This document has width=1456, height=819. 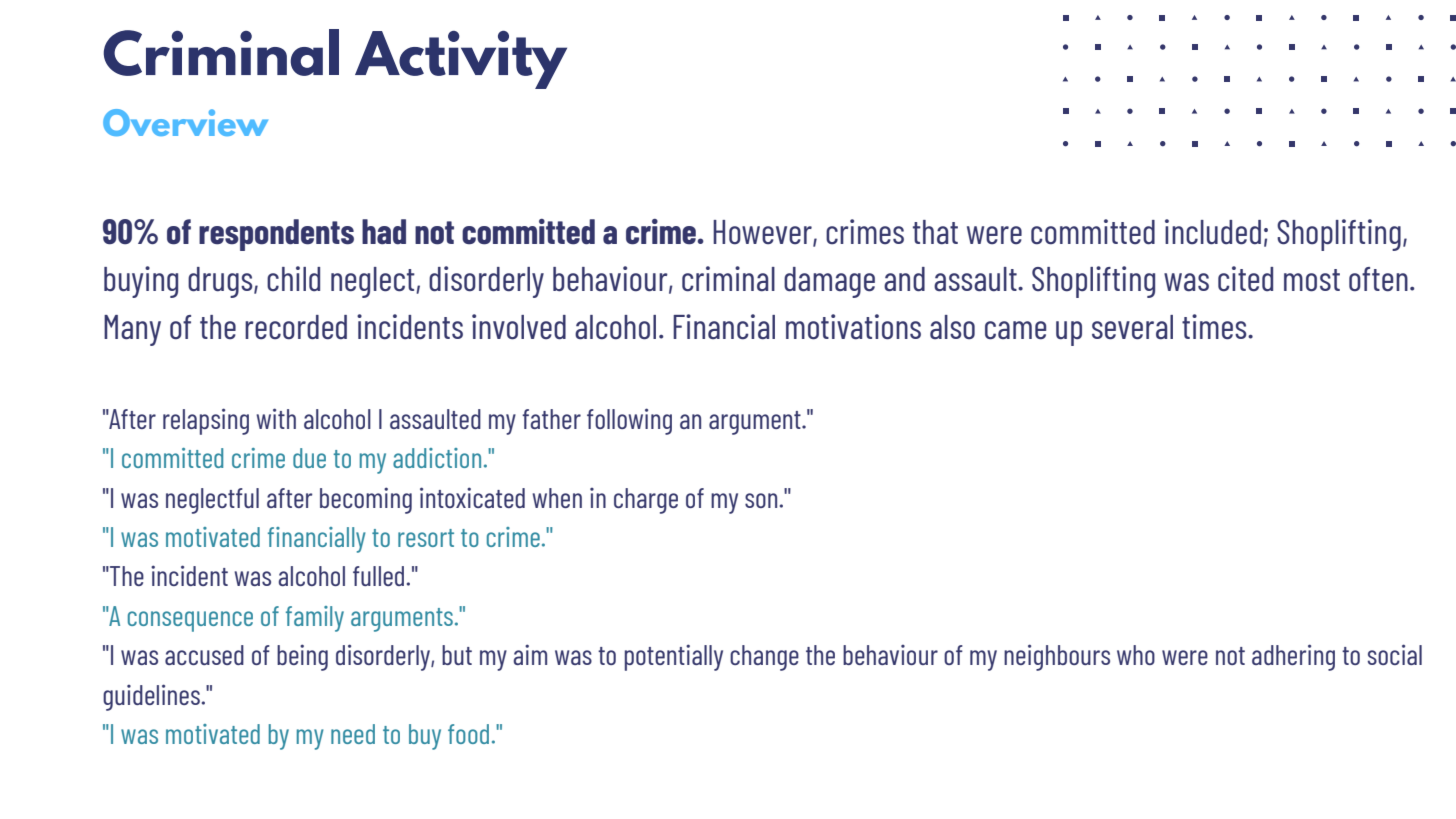 I want to click on following, so click(x=629, y=421).
